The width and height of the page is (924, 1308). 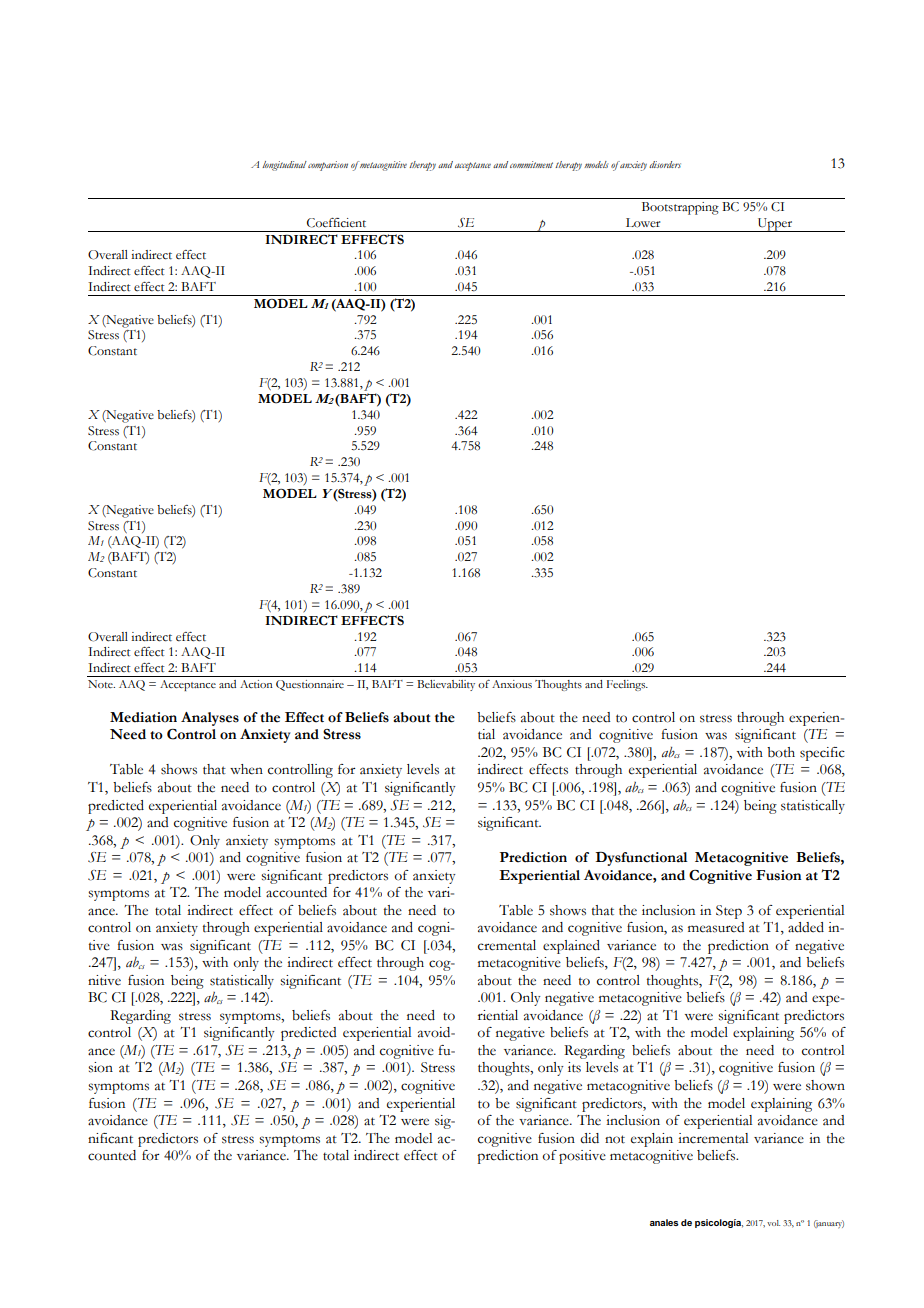 What do you see at coordinates (446, 685) in the page?
I see `Believability` at bounding box center [446, 685].
